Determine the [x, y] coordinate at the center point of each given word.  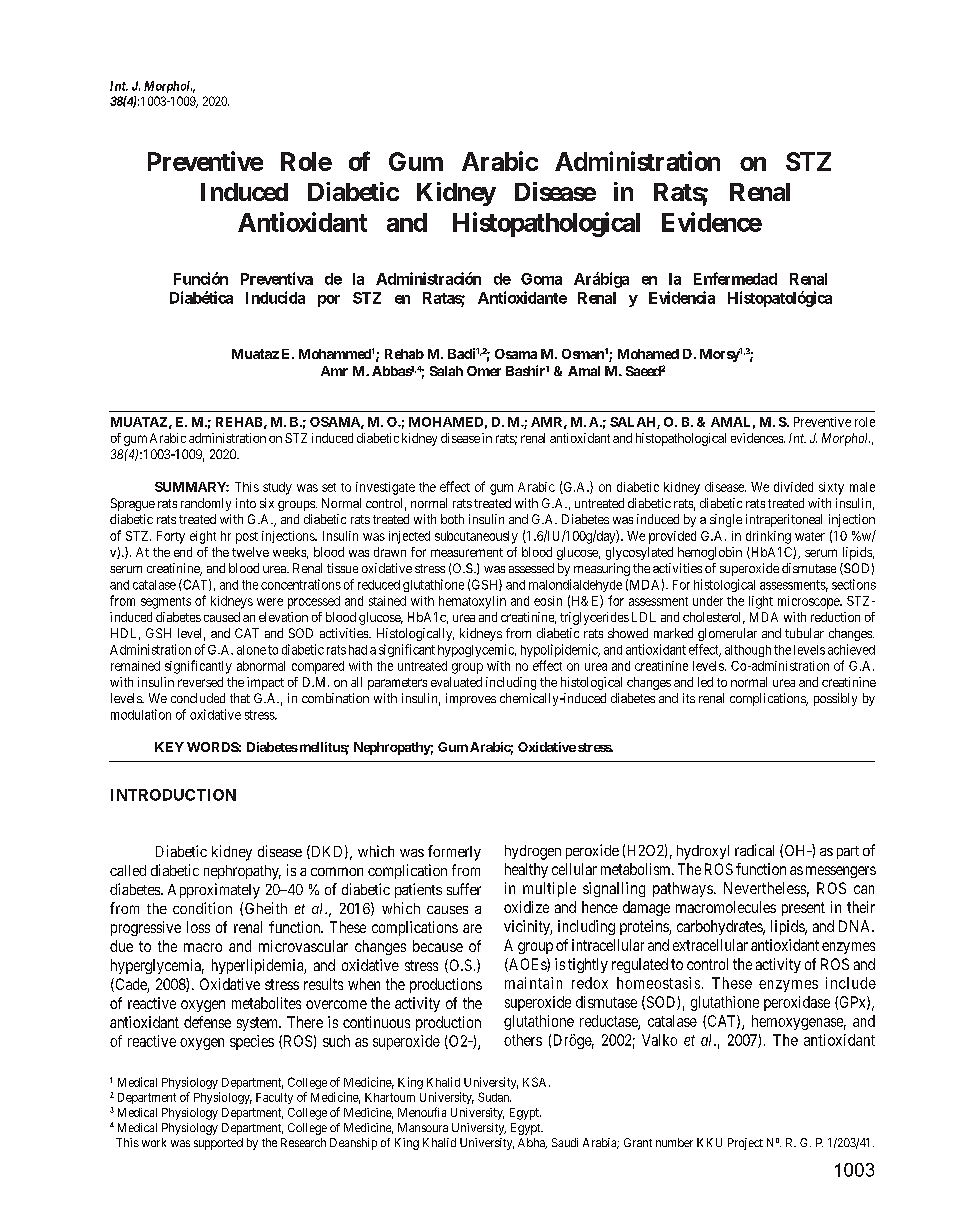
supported [218, 1144]
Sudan [494, 1097]
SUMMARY [192, 487]
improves [471, 699]
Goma [541, 279]
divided [793, 487]
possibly [835, 699]
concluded [198, 698]
